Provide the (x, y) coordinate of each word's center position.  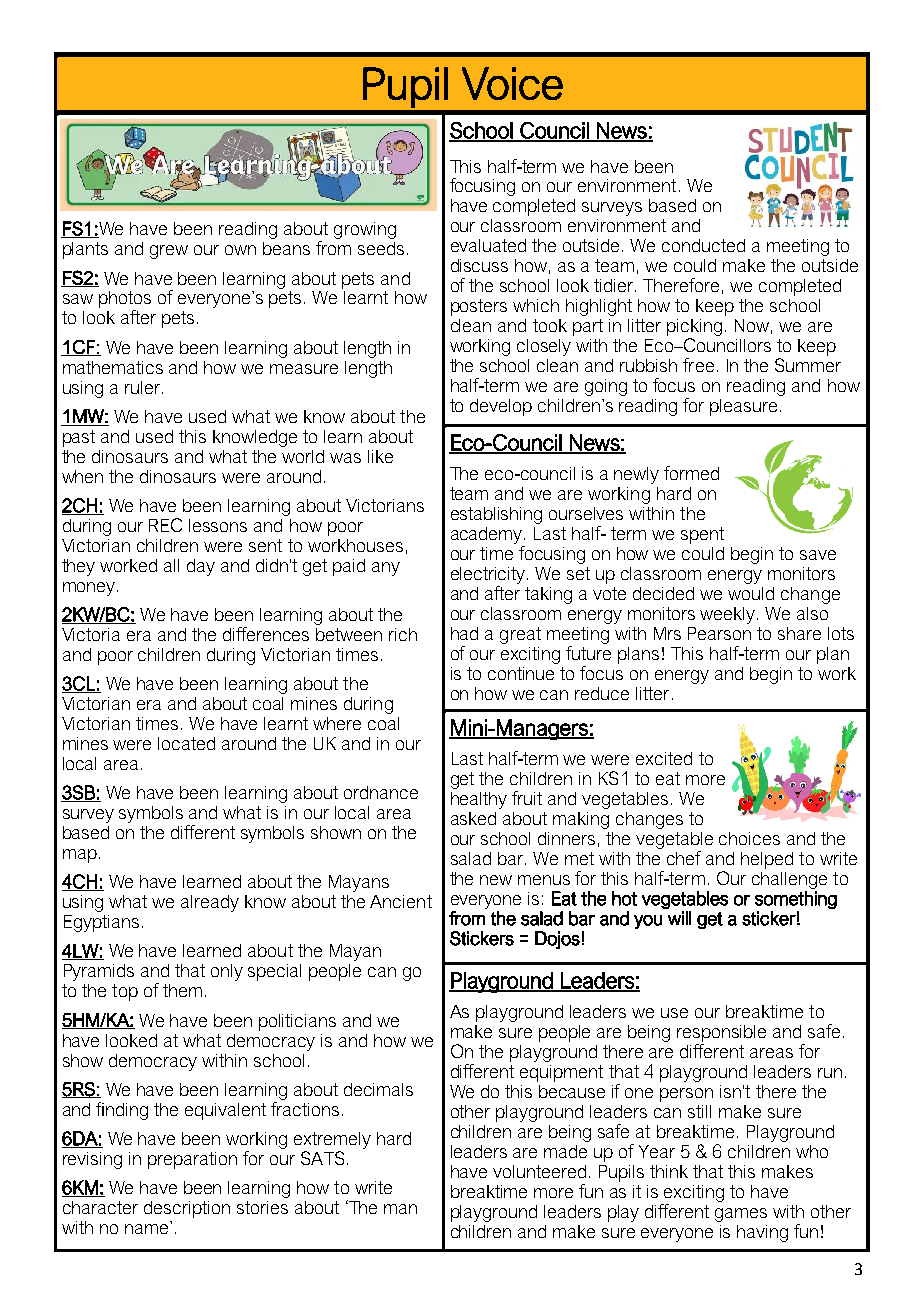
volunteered (539, 1171)
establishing (496, 515)
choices (749, 838)
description (187, 1209)
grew (169, 252)
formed (691, 473)
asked (473, 818)
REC (165, 525)
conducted (703, 245)
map (80, 856)
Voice (512, 83)
